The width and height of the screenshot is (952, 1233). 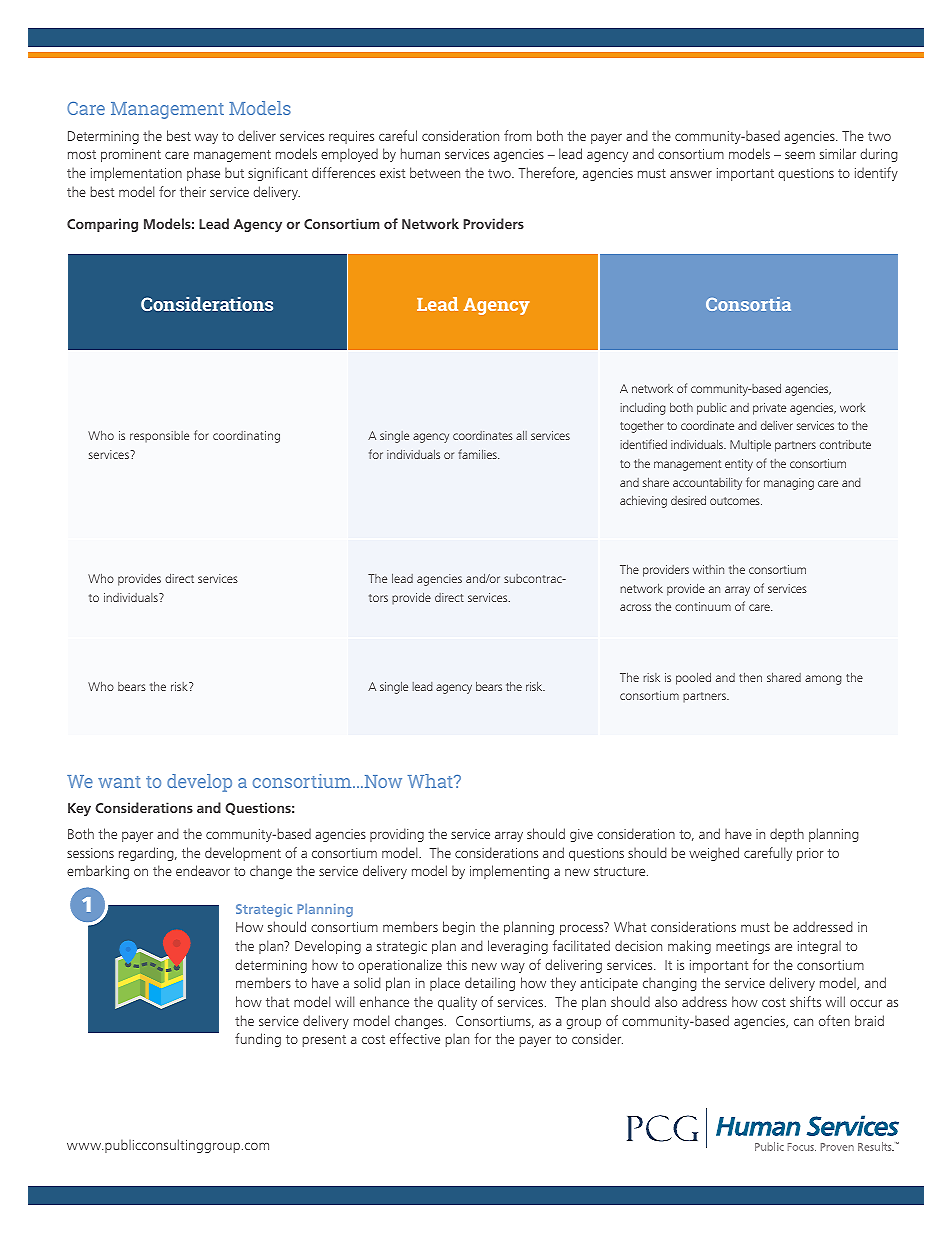 What do you see at coordinates (823, 680) in the screenshot?
I see `among` at bounding box center [823, 680].
